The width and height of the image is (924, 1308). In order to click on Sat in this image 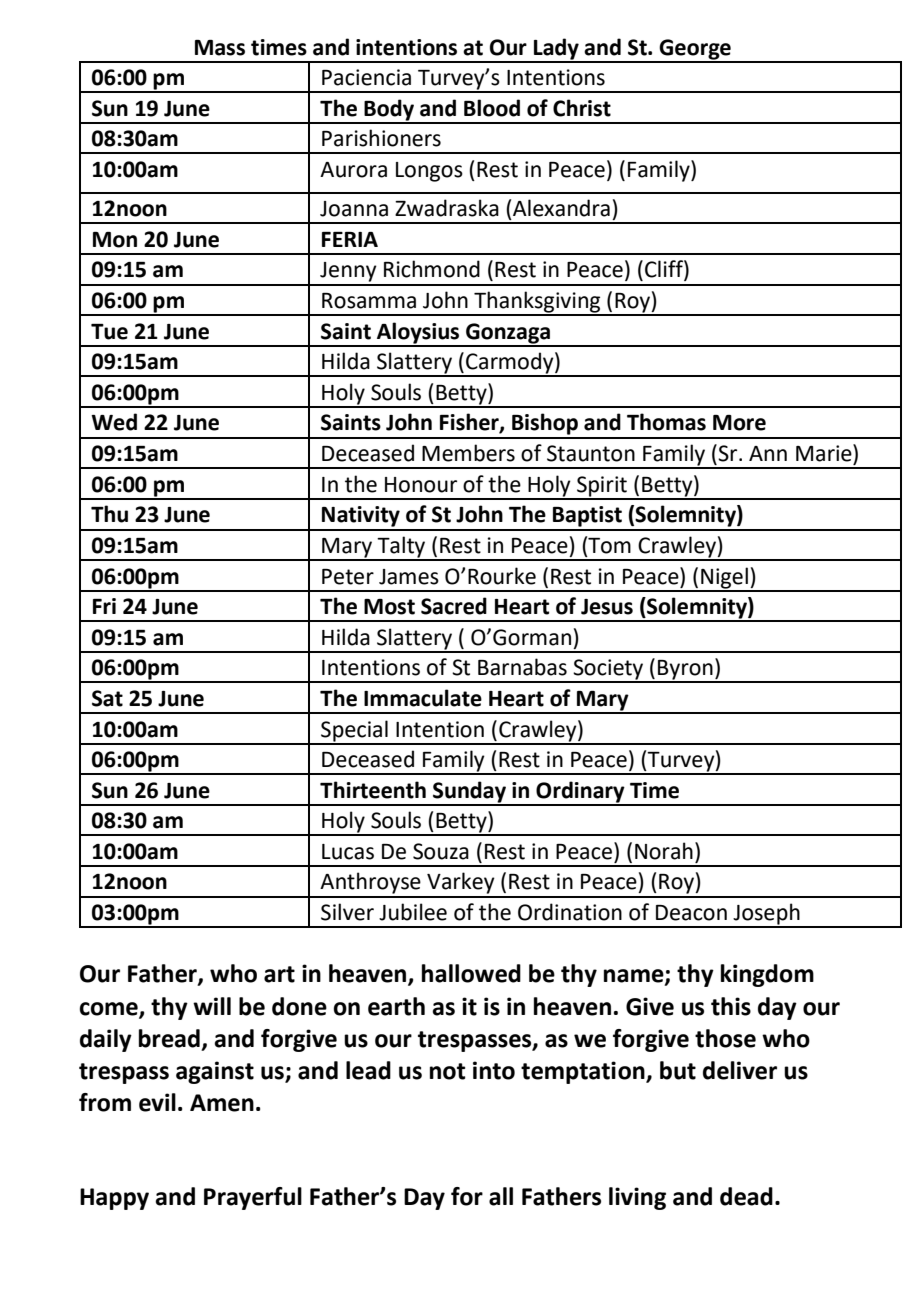, I will do `click(107, 698)`.
